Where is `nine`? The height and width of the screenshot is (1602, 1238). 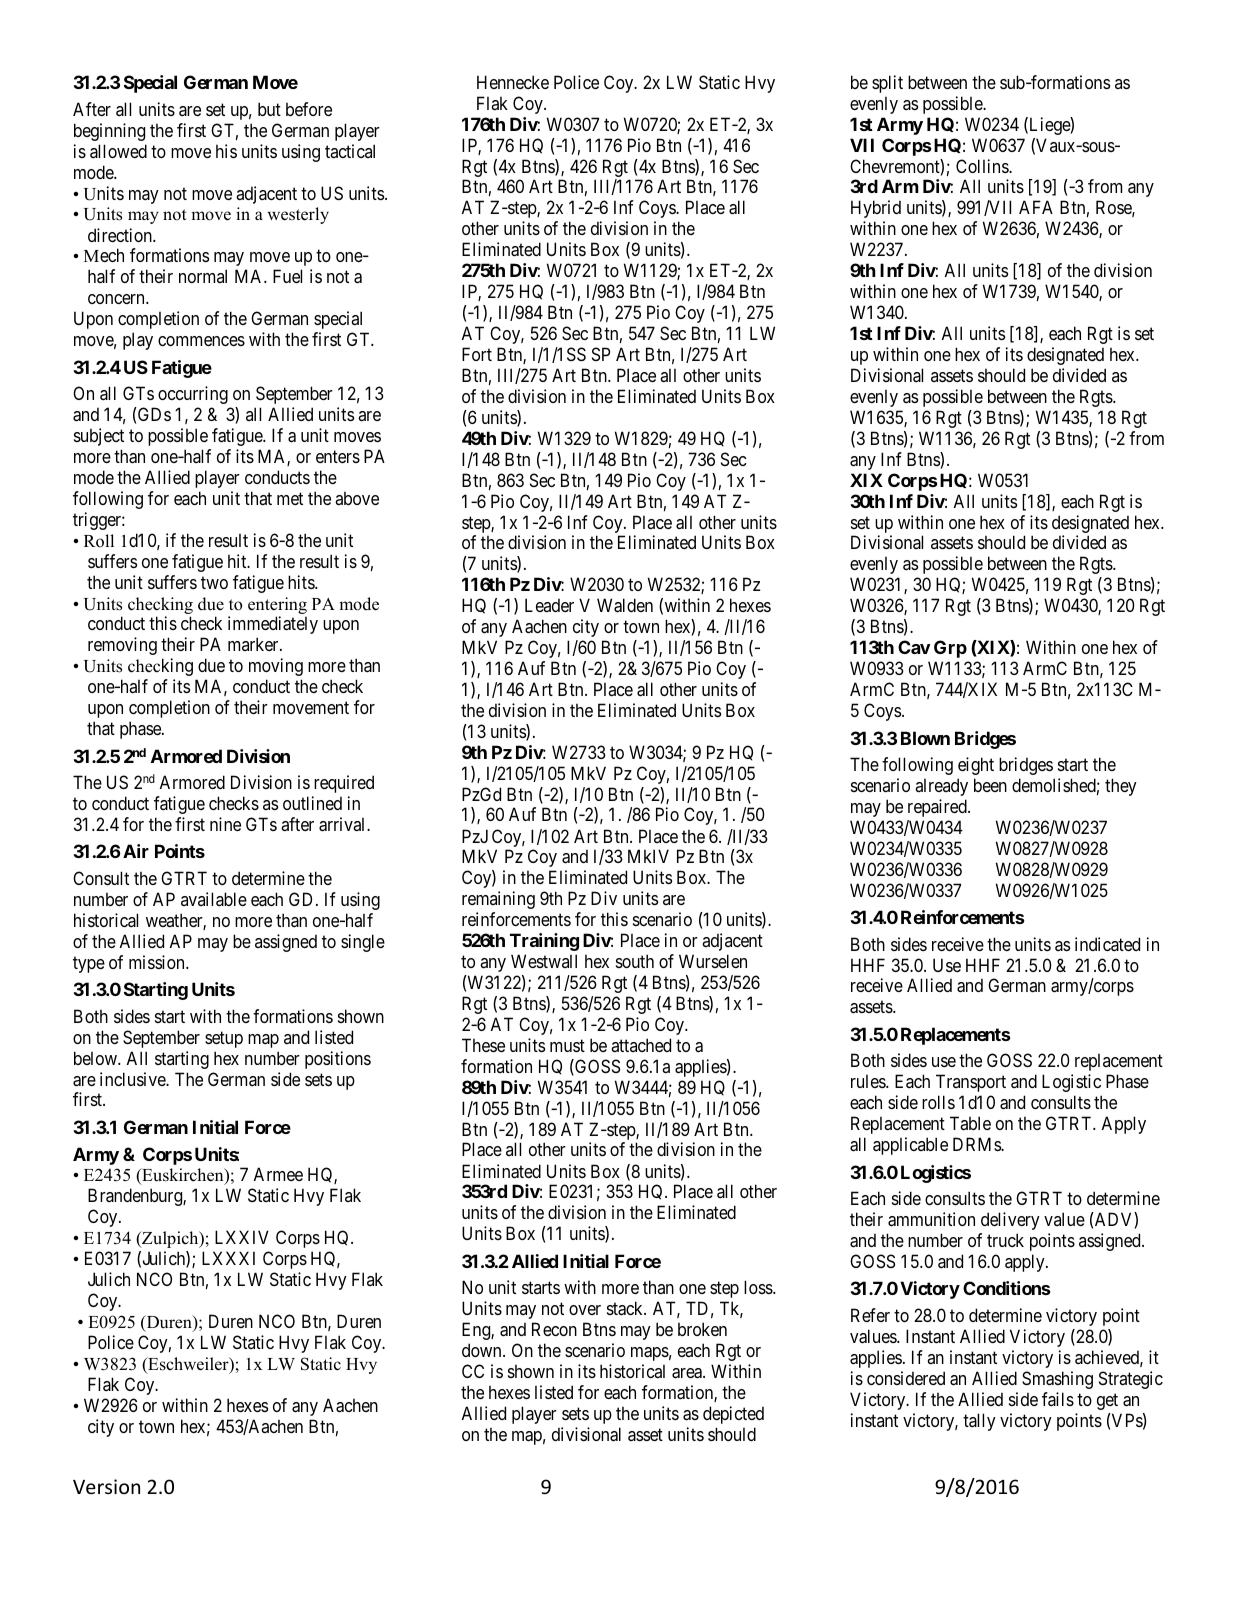 nine is located at coordinates (225, 824).
